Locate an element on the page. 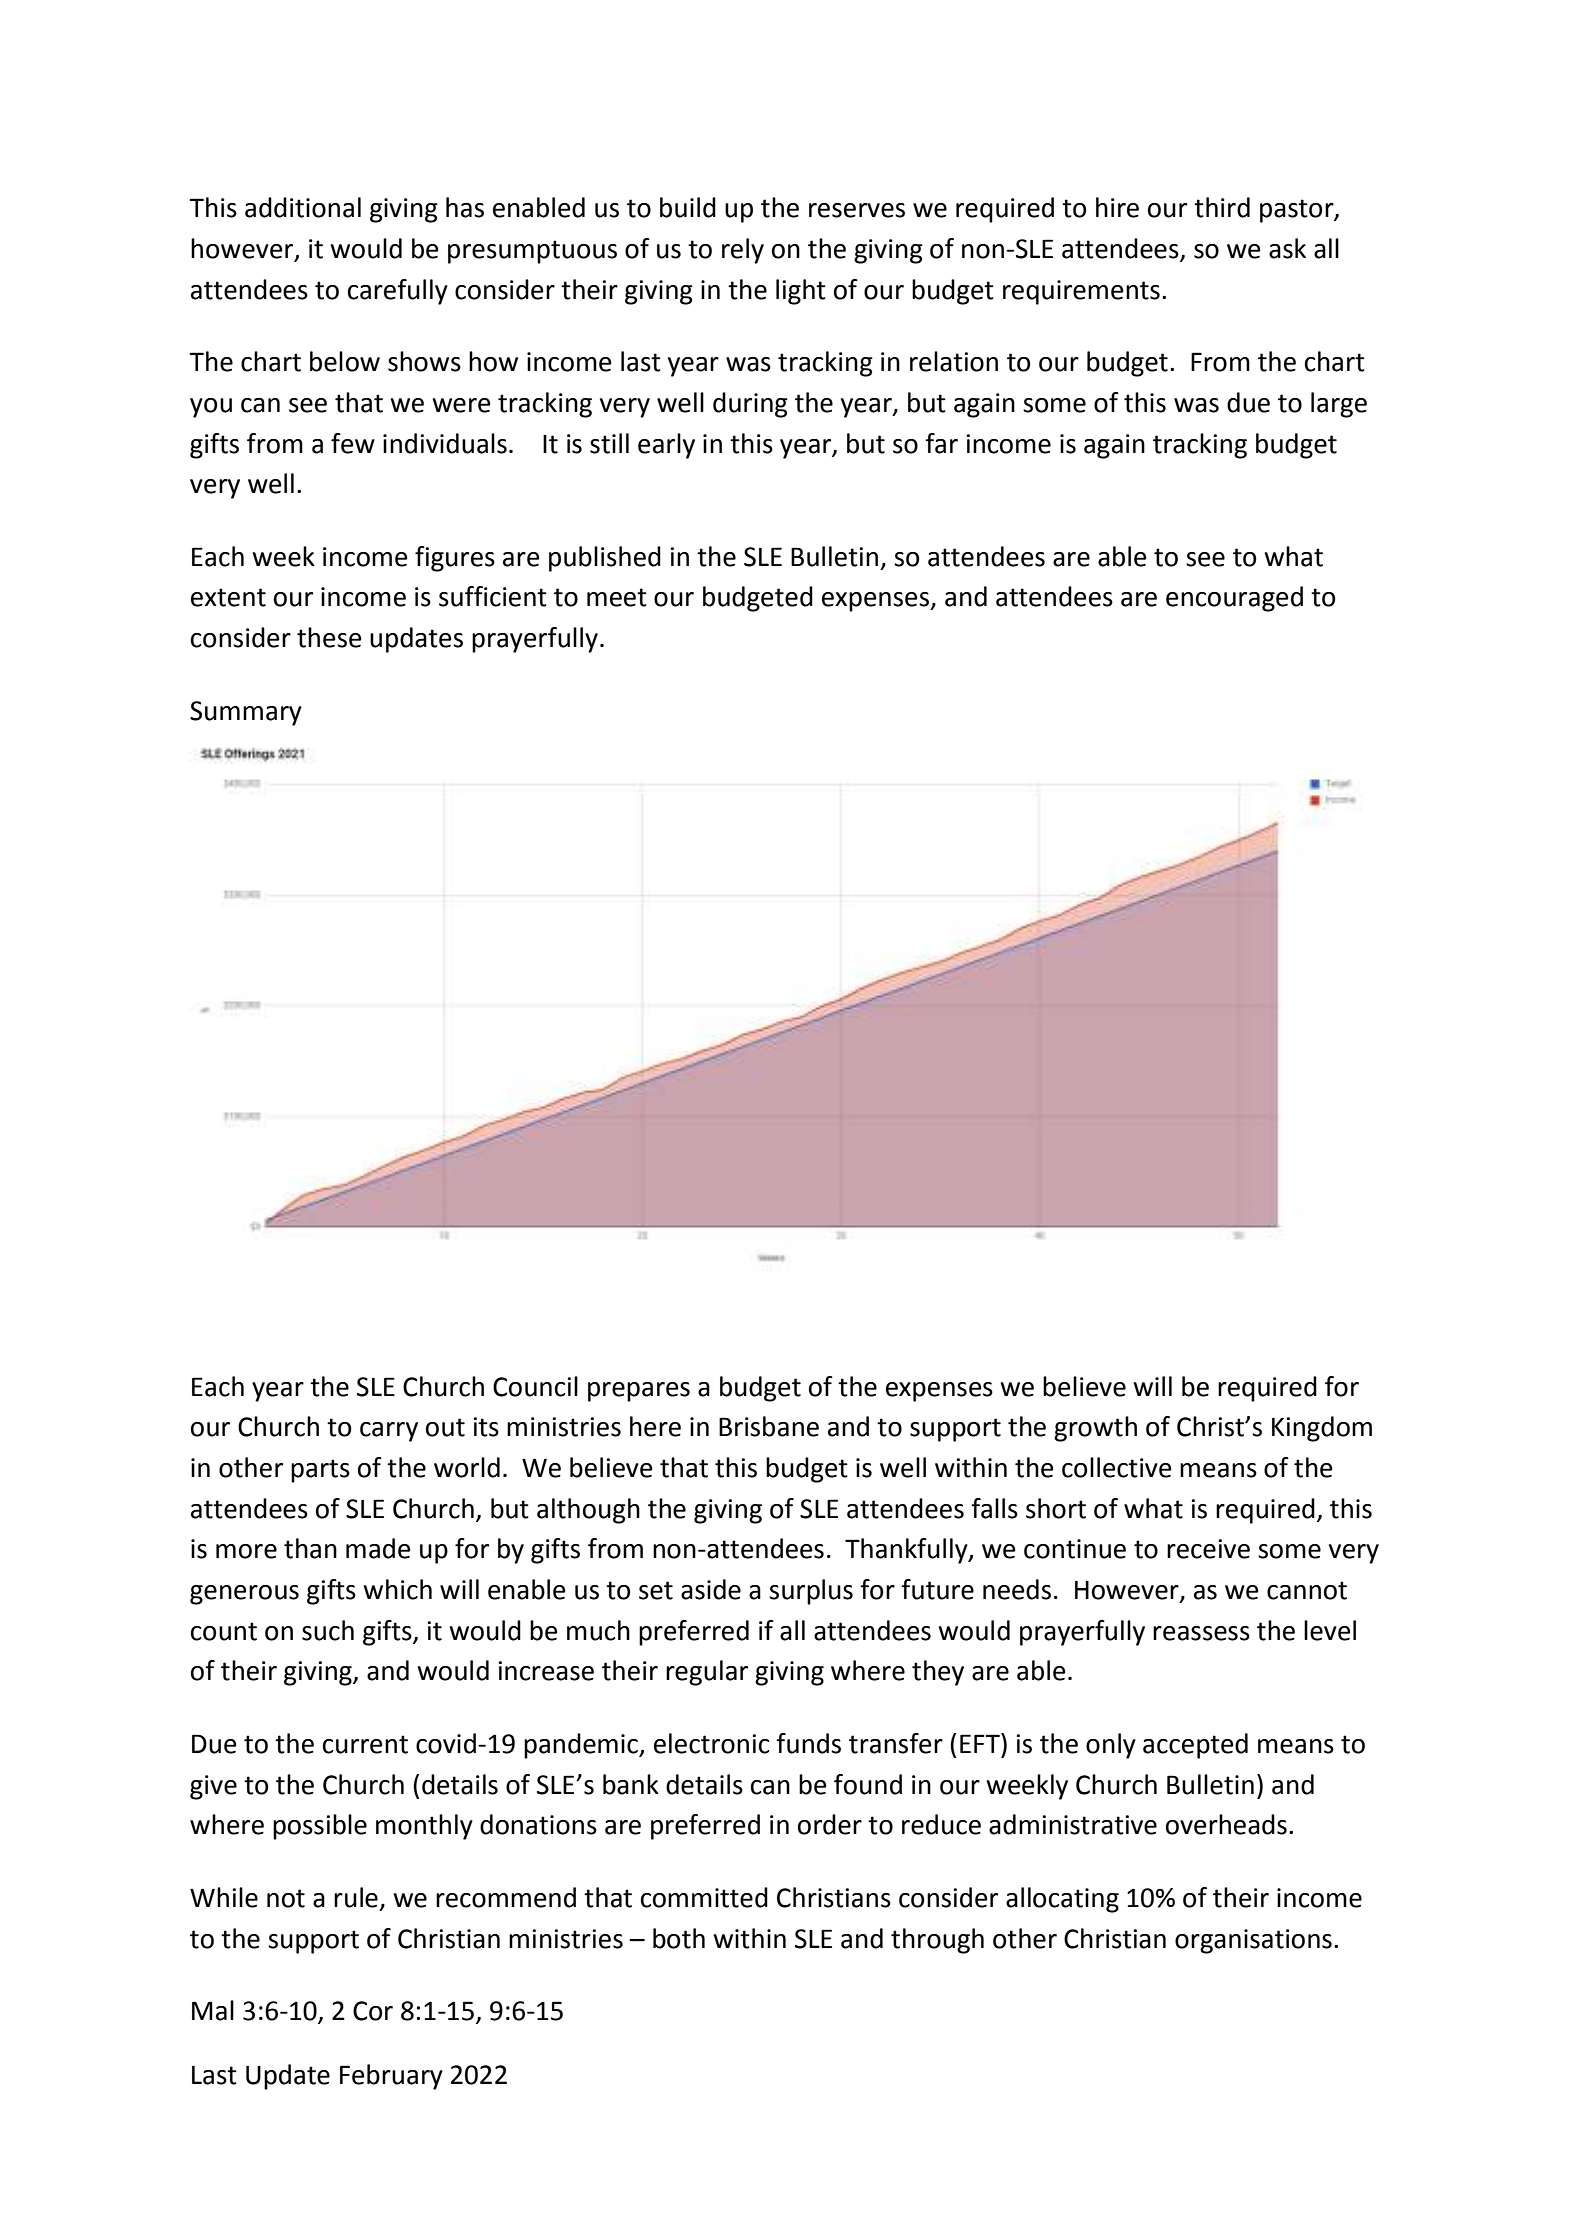 Image resolution: width=1570 pixels, height=2220 pixels. Summary is located at coordinates (246, 713).
